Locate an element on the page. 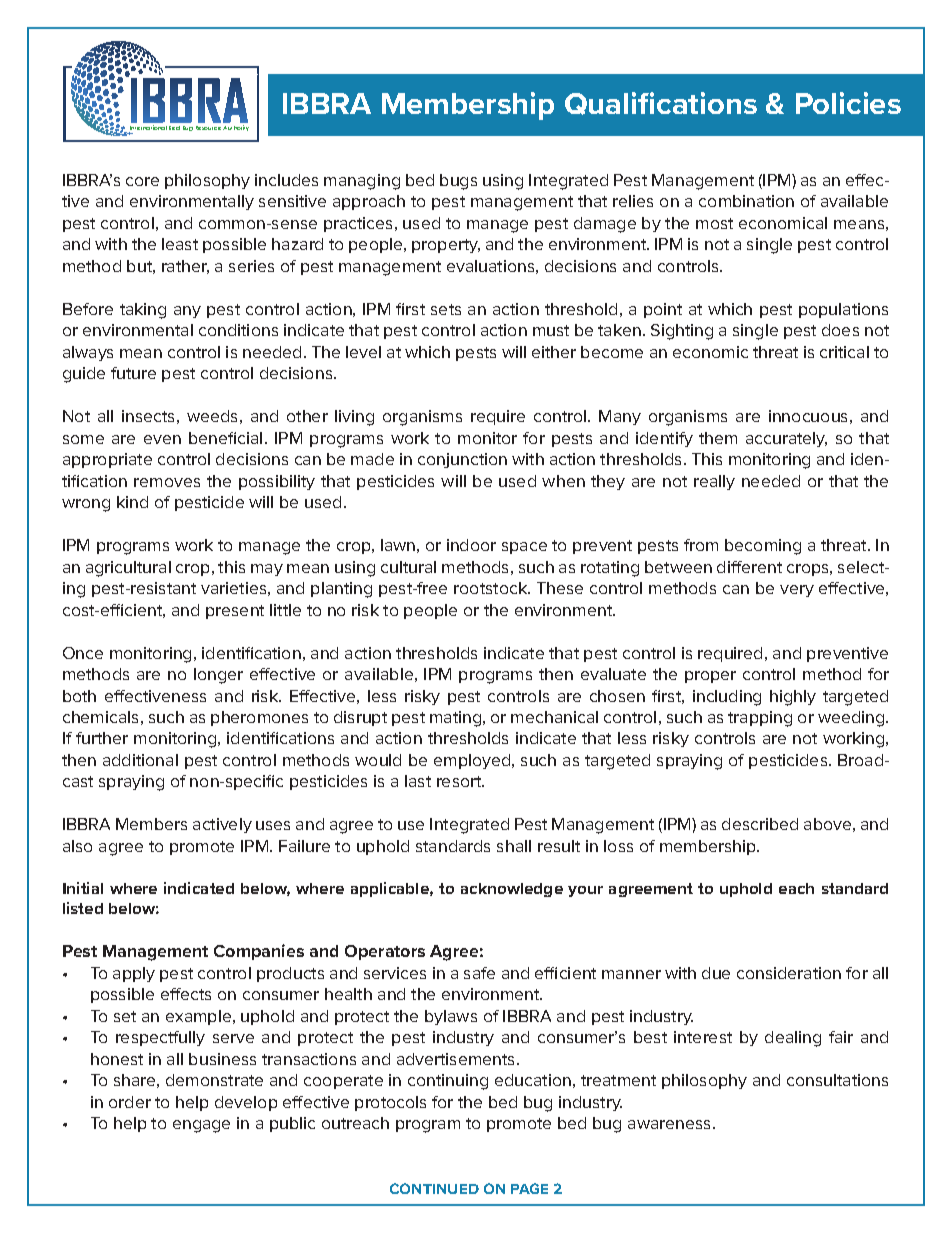 This page has height=1233, width=952. bugs is located at coordinates (458, 182).
